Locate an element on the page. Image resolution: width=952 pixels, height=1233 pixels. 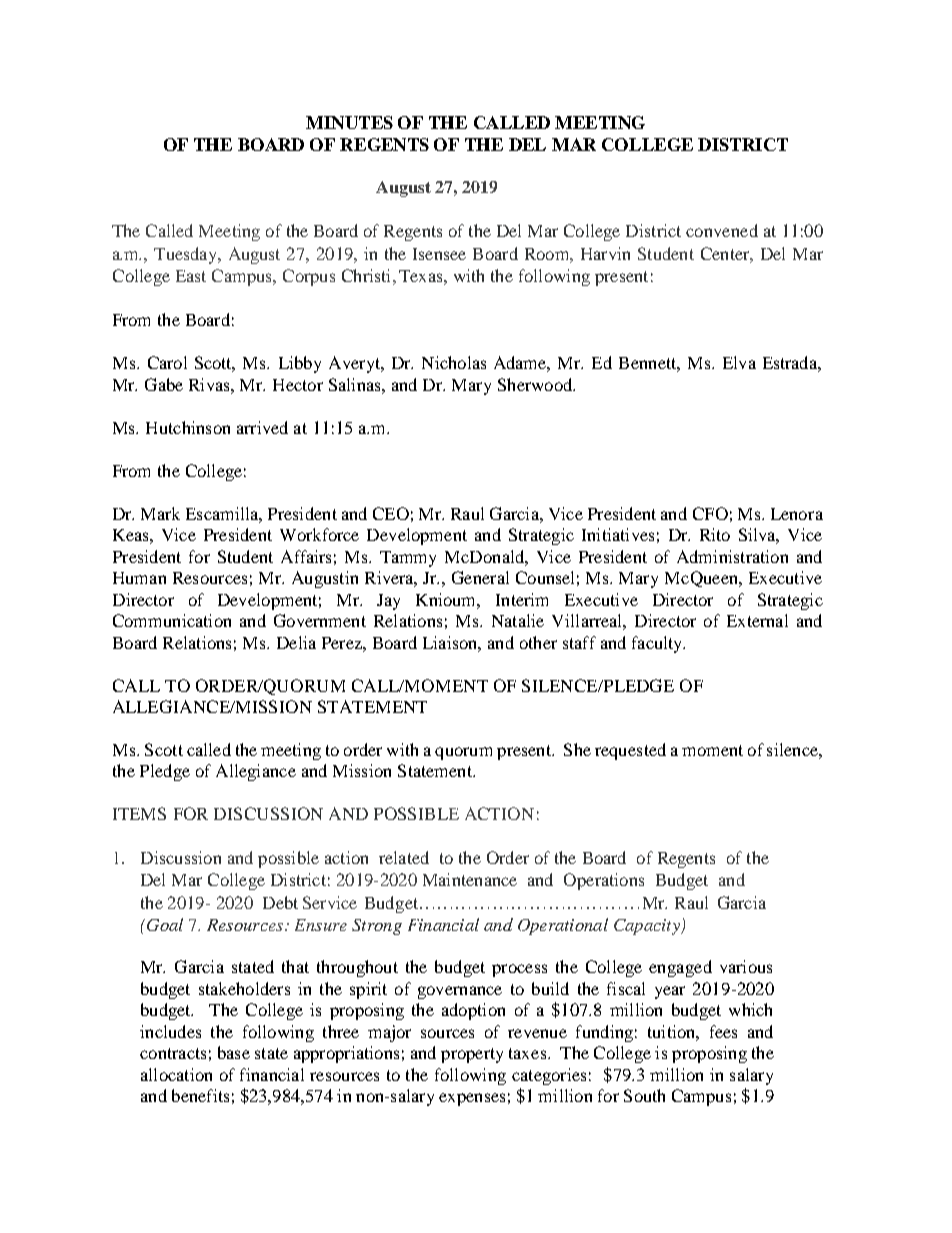
Communication is located at coordinates (172, 620).
